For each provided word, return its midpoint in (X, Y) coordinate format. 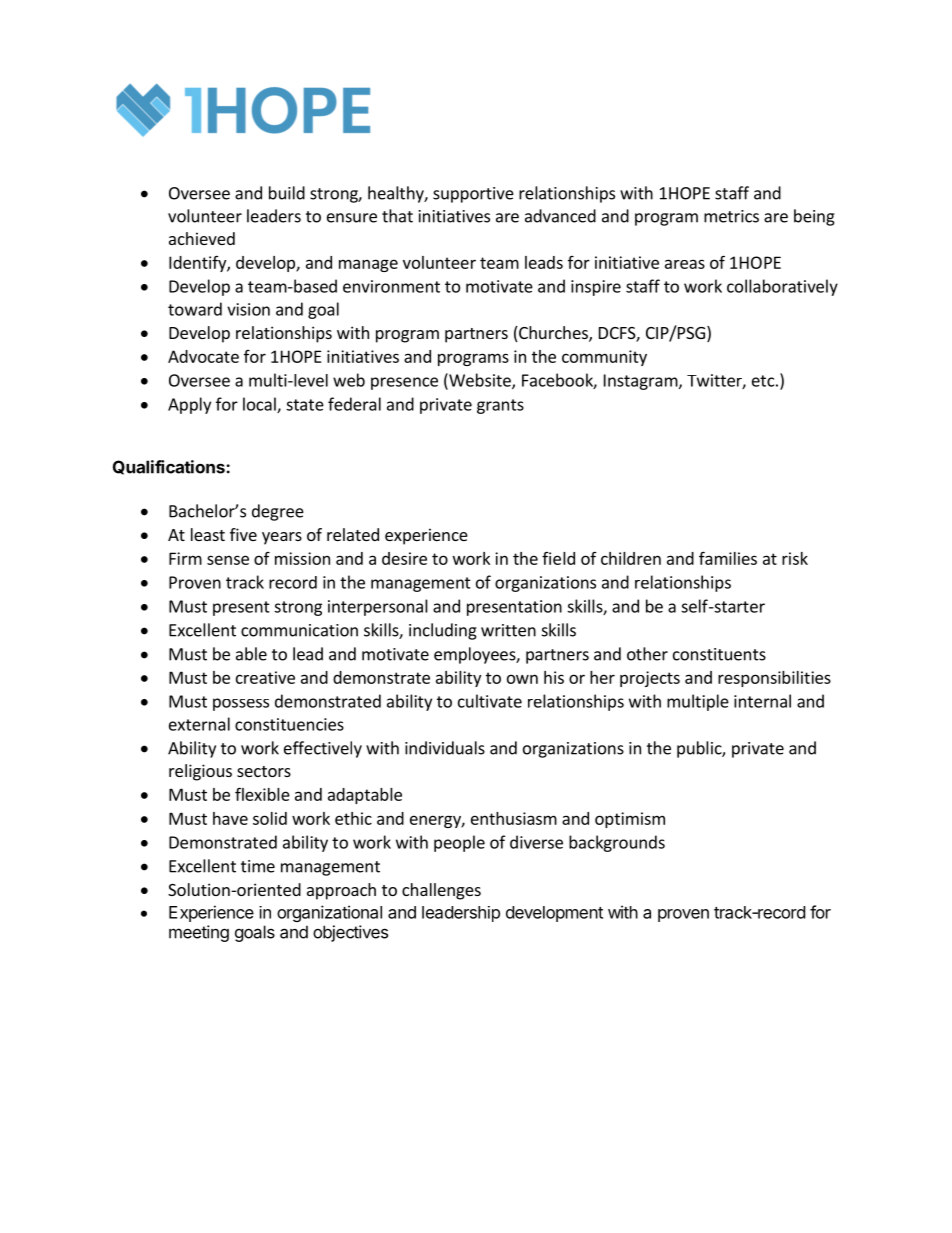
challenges (441, 891)
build (287, 193)
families (728, 558)
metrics (731, 216)
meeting (199, 933)
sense (228, 560)
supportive (473, 195)
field (558, 558)
